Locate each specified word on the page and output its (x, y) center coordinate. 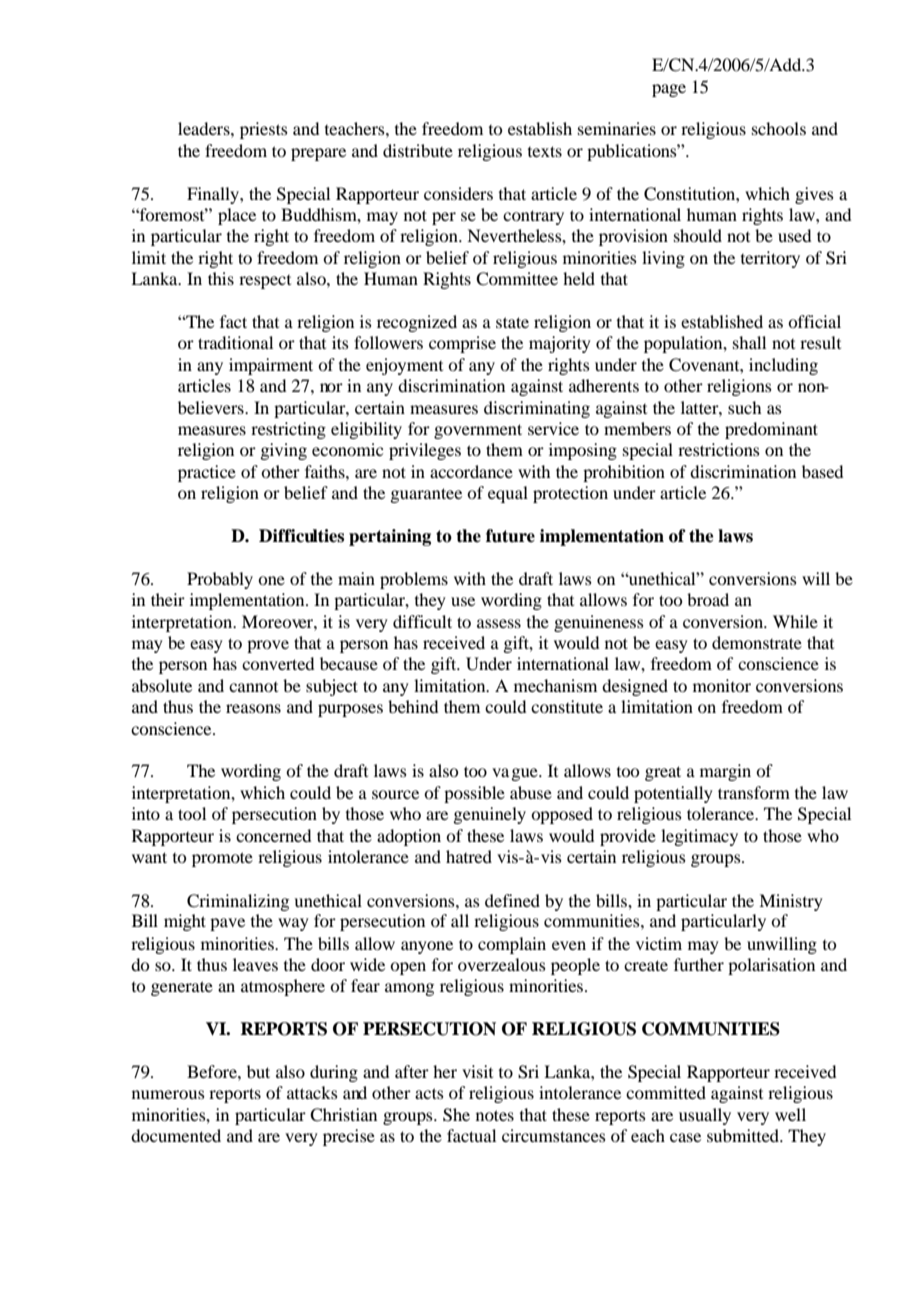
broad (708, 599)
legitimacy (699, 837)
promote (222, 859)
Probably (220, 580)
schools (779, 128)
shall (749, 342)
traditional (235, 342)
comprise (462, 344)
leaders (205, 128)
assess (499, 623)
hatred (469, 856)
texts (545, 151)
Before (213, 1071)
